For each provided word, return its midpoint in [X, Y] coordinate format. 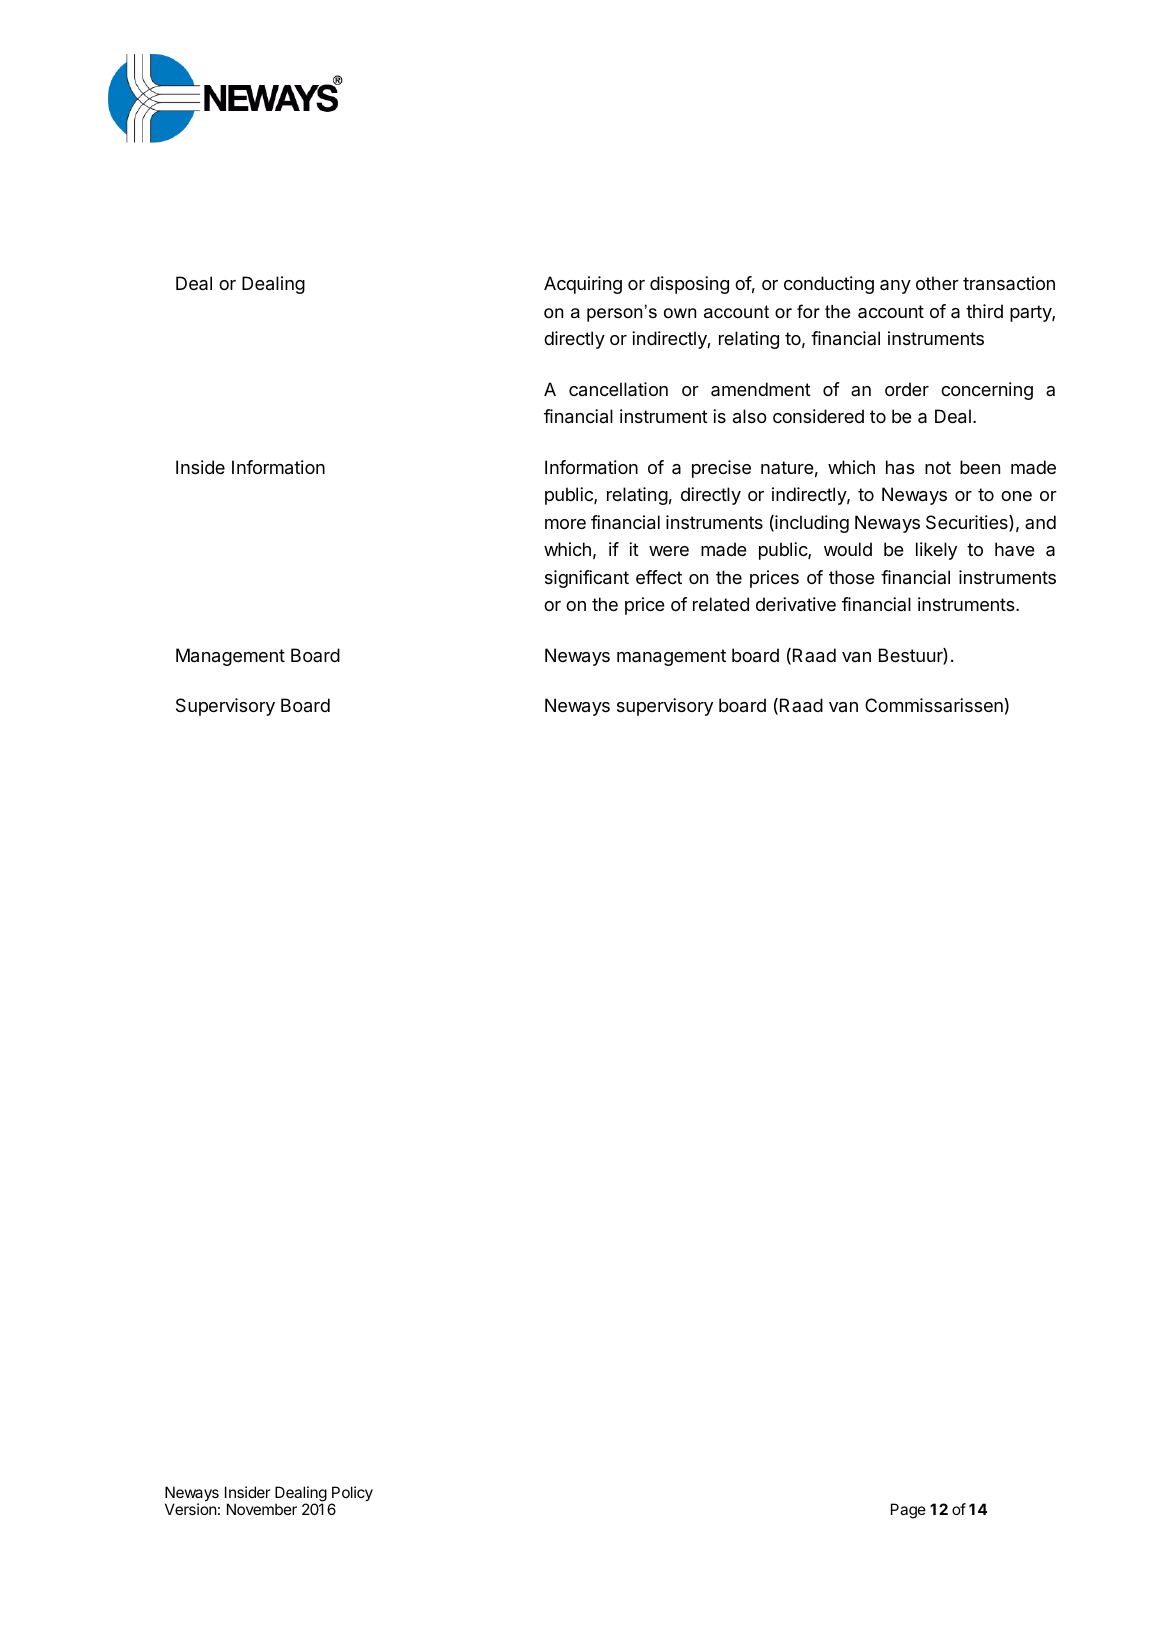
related [721, 604]
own [680, 313]
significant [587, 579]
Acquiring [583, 285]
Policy [352, 1495]
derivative [796, 604]
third [984, 311]
